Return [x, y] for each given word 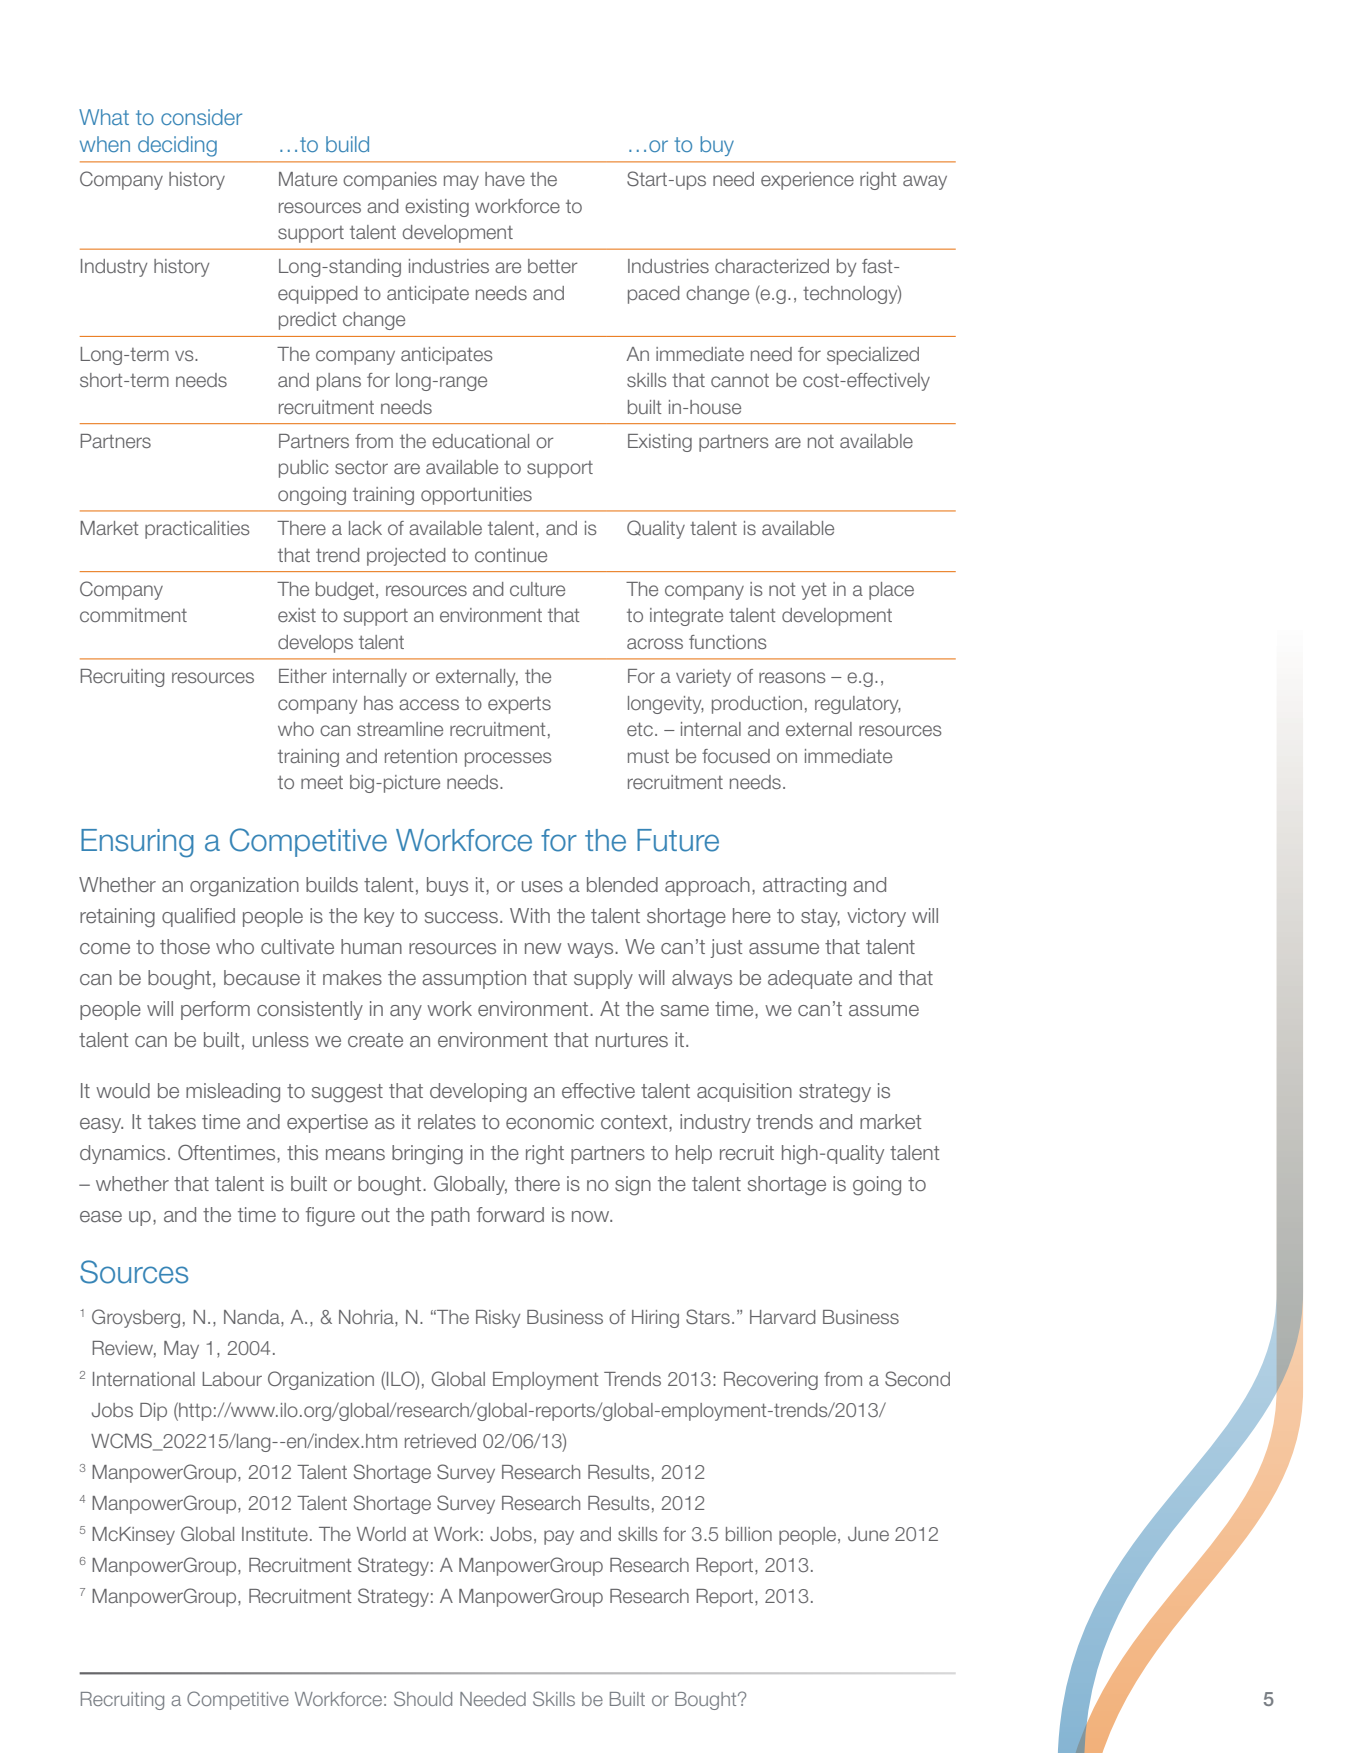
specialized [873, 356]
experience [807, 181]
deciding [177, 146]
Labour [232, 1379]
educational [480, 441]
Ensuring [137, 843]
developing [478, 1093]
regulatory [858, 705]
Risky [498, 1319]
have [505, 179]
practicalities [197, 530]
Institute [275, 1534]
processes [508, 759]
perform [215, 1010]
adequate [810, 979]
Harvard [783, 1317]
